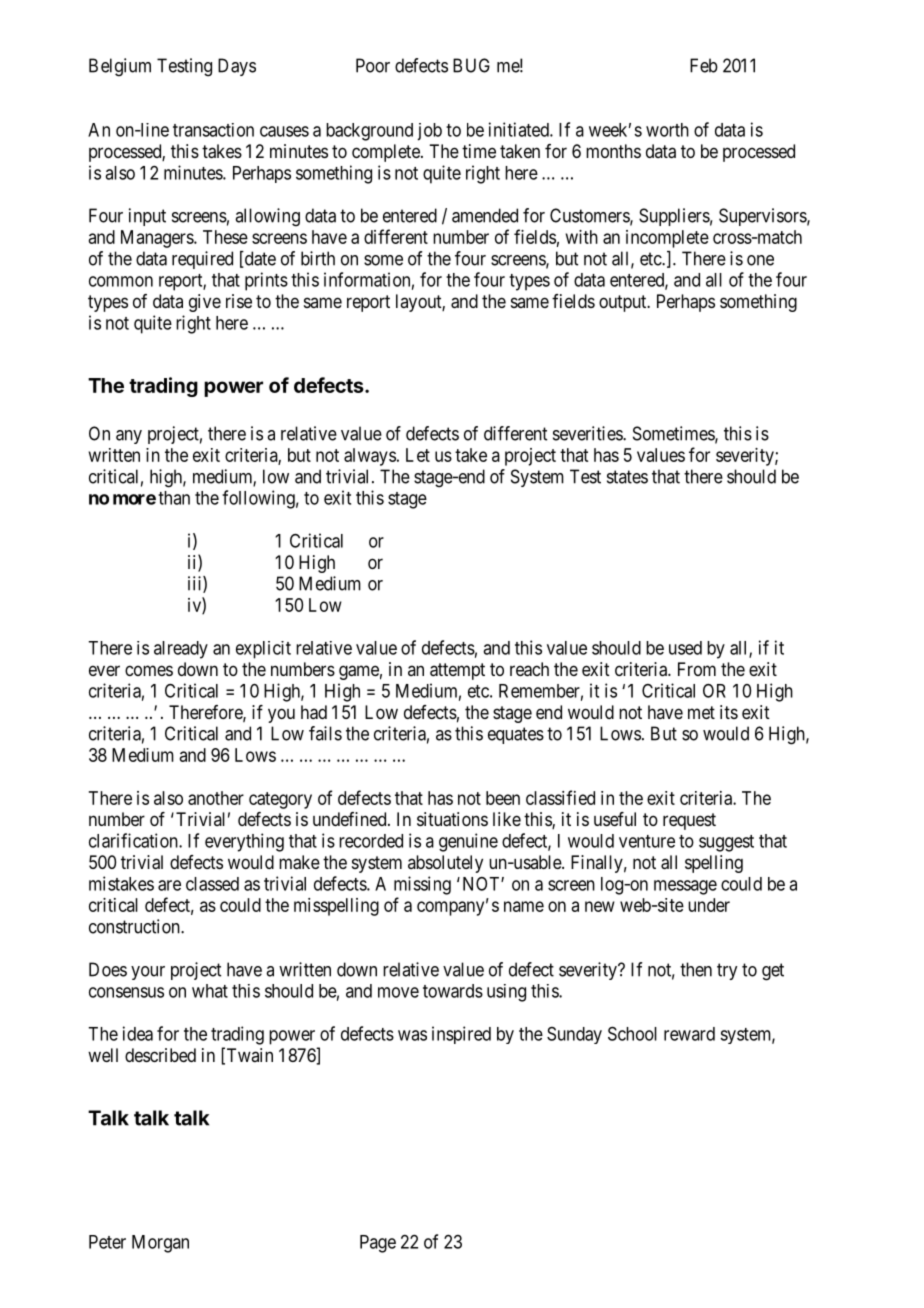 The height and width of the image is (1308, 924). I want to click on worth, so click(667, 130).
